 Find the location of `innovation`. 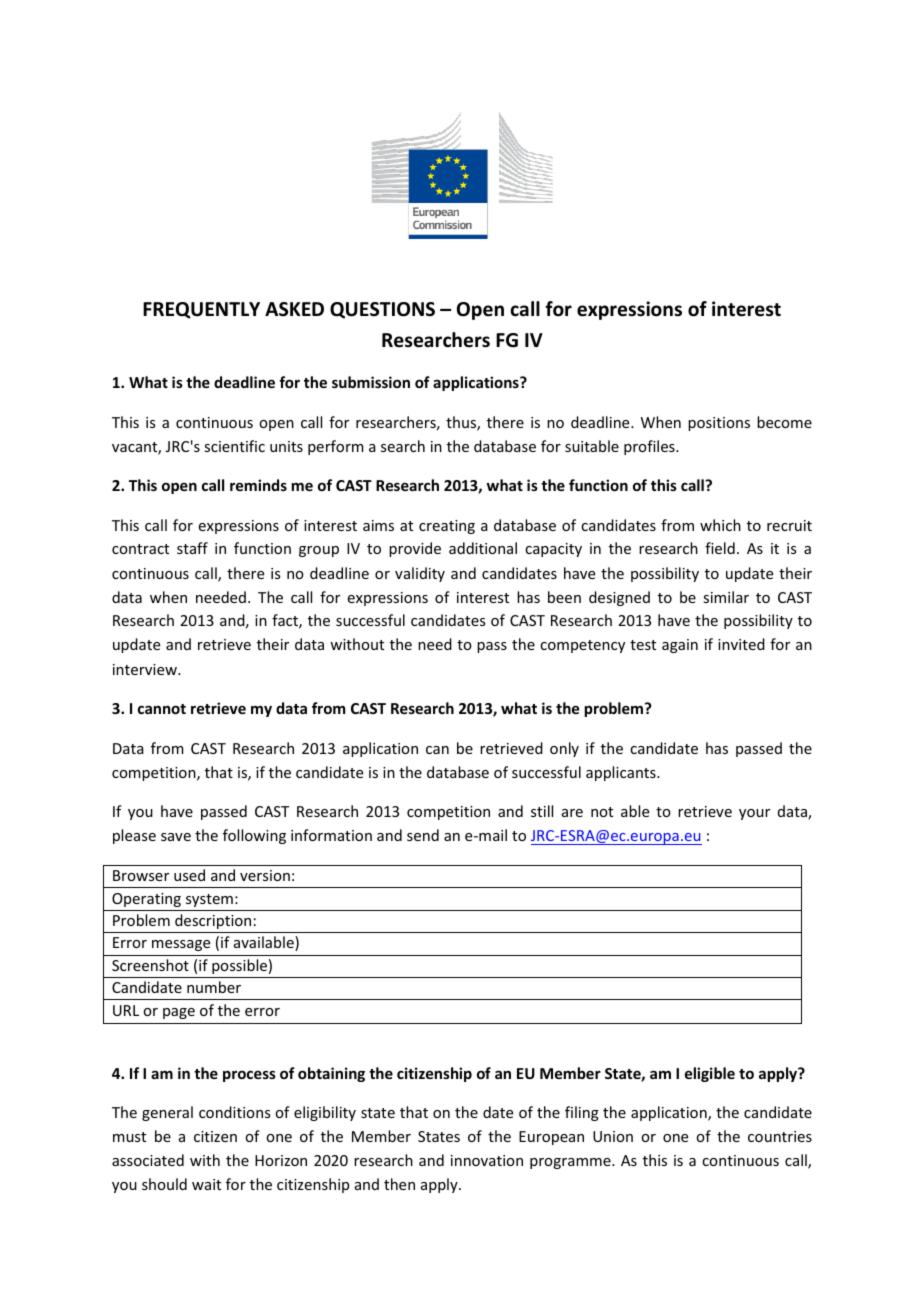

innovation is located at coordinates (487, 1160).
